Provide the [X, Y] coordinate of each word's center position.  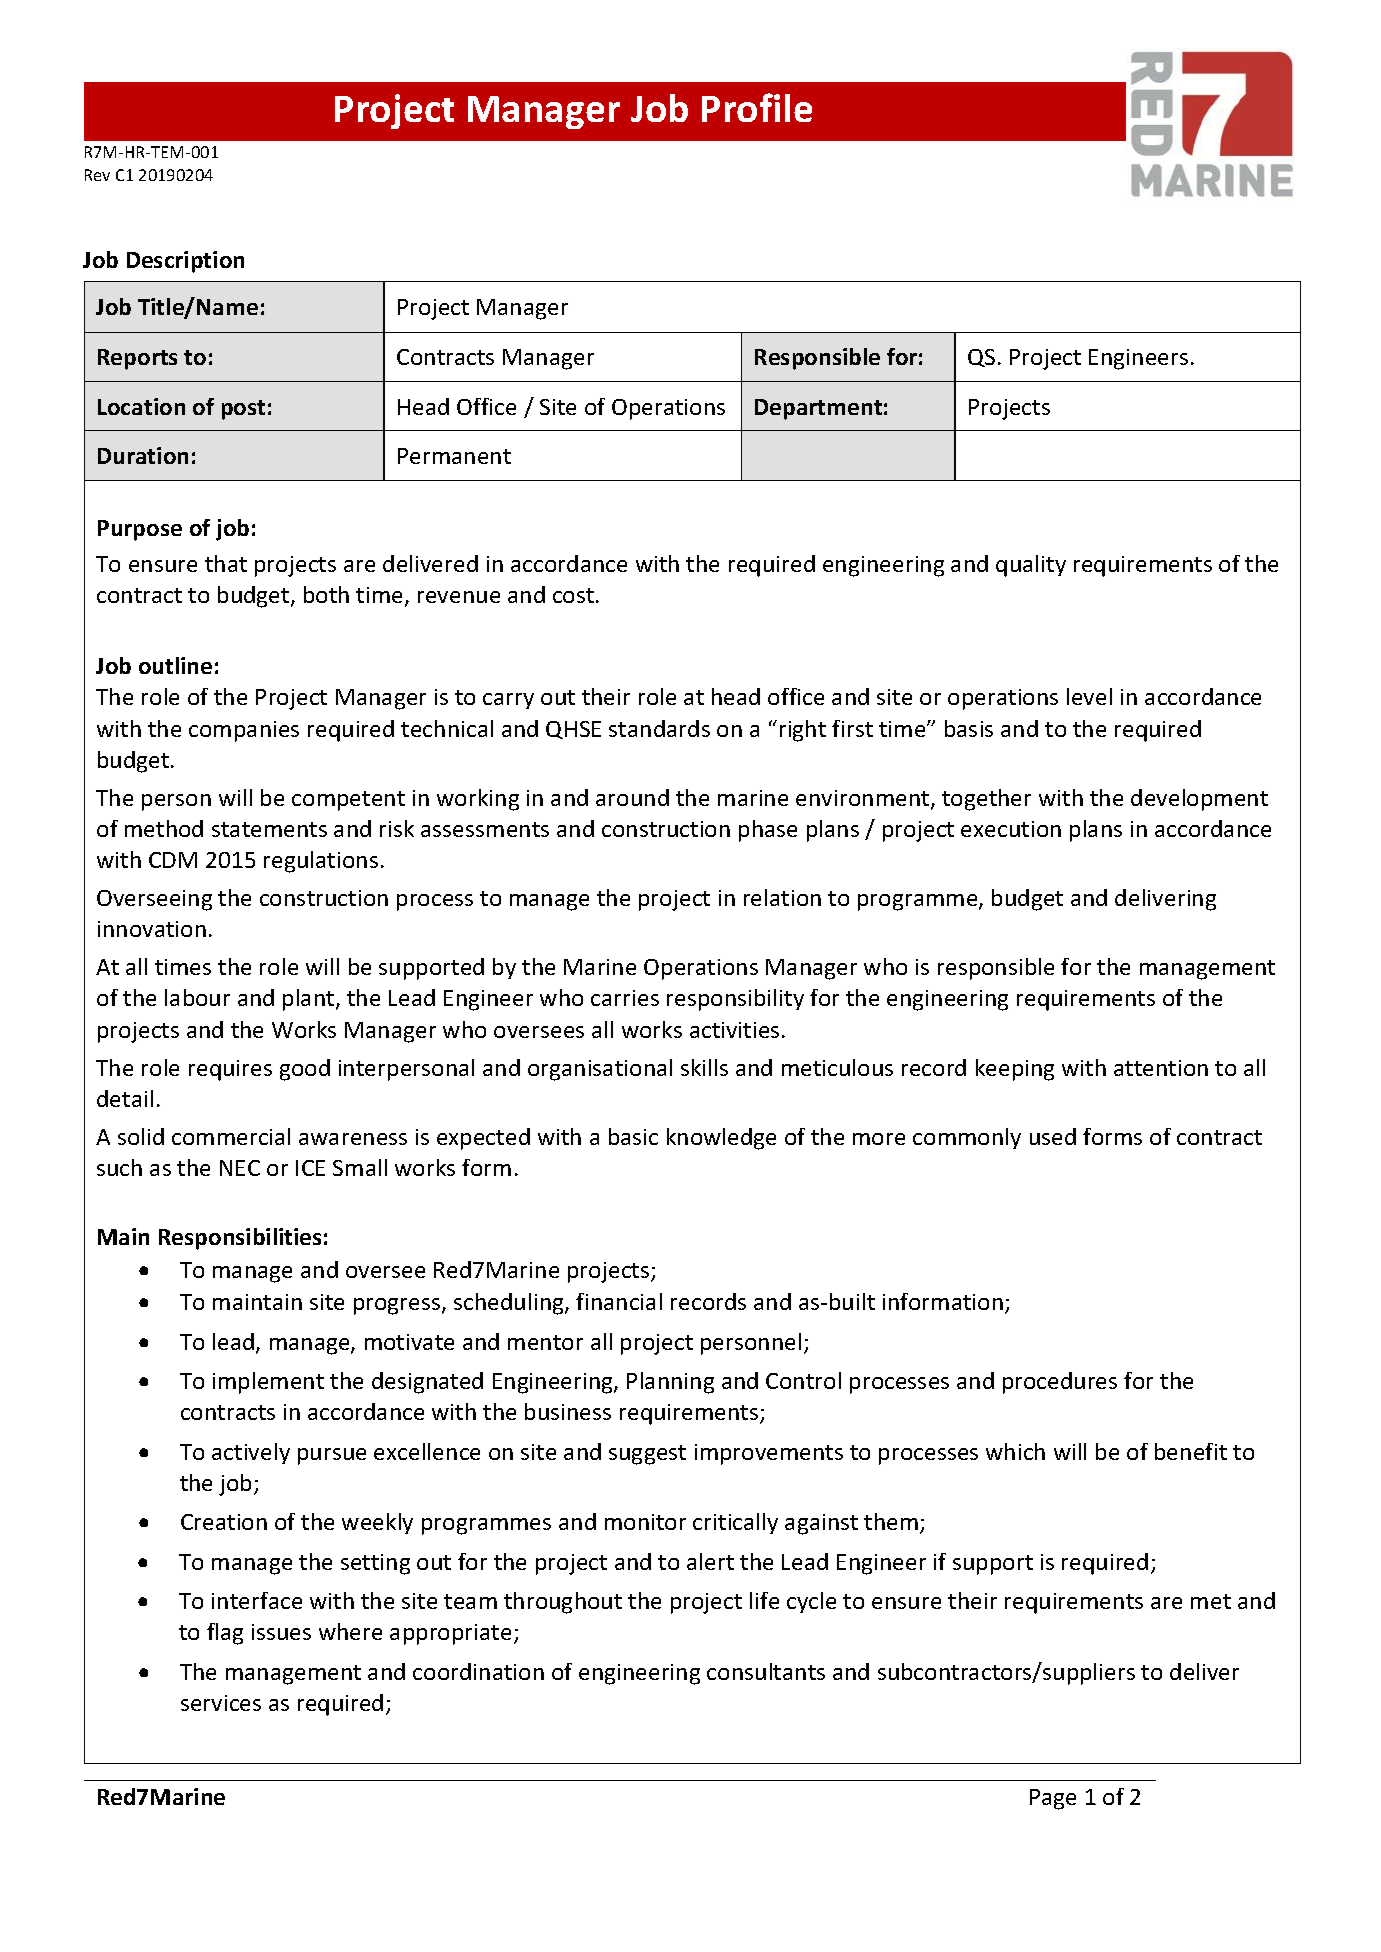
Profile [757, 107]
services [221, 1703]
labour [197, 997]
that [226, 563]
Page [1053, 1799]
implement [268, 1383]
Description [185, 262]
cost [575, 595]
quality [1031, 566]
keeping [1015, 1070]
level [1089, 696]
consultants [766, 1671]
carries [625, 998]
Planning [670, 1383]
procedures [1060, 1383]
